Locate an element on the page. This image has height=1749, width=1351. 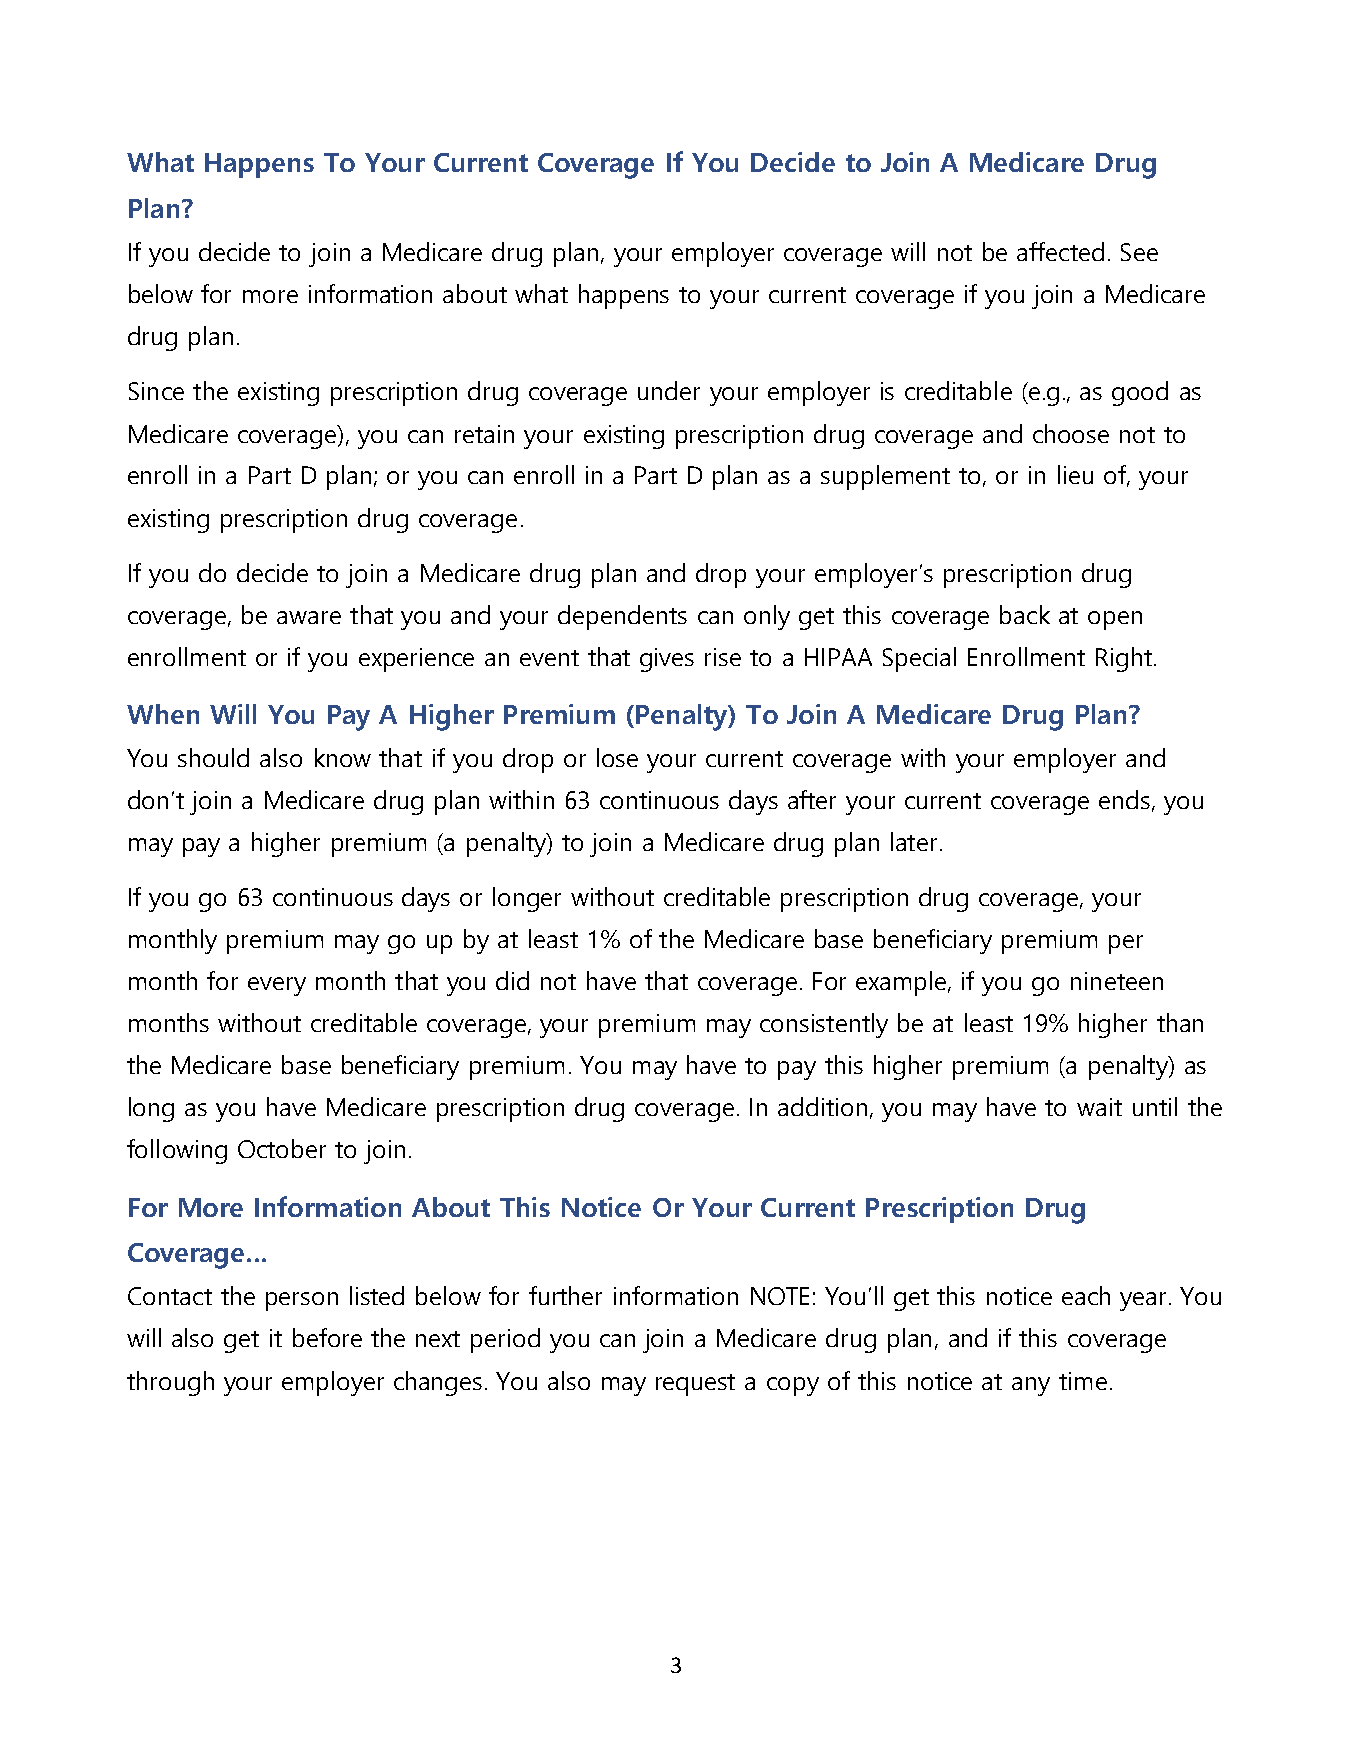
before is located at coordinates (327, 1337).
